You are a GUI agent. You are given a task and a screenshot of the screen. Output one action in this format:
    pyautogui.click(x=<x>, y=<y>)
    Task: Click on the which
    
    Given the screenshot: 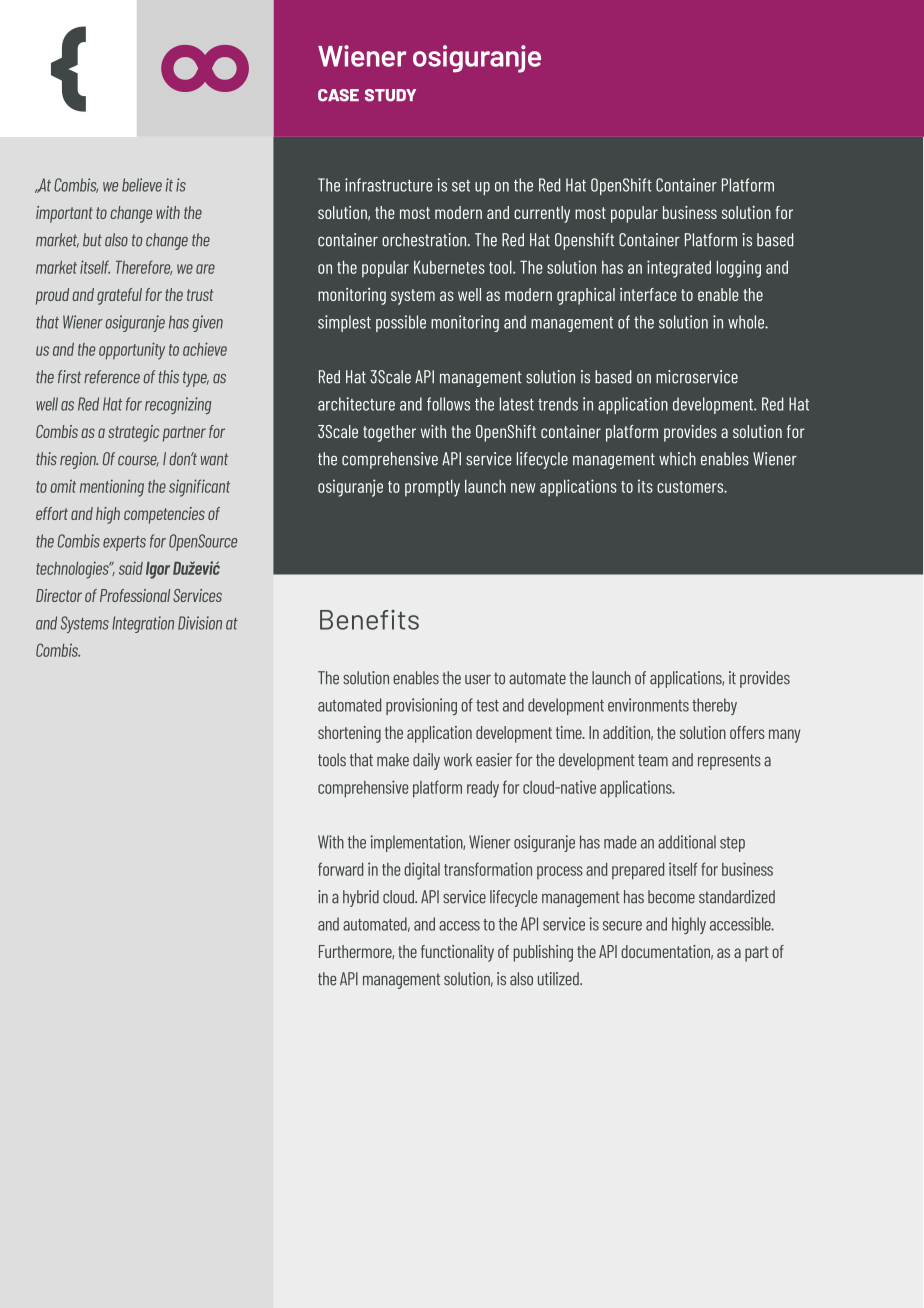 What is the action you would take?
    pyautogui.click(x=677, y=459)
